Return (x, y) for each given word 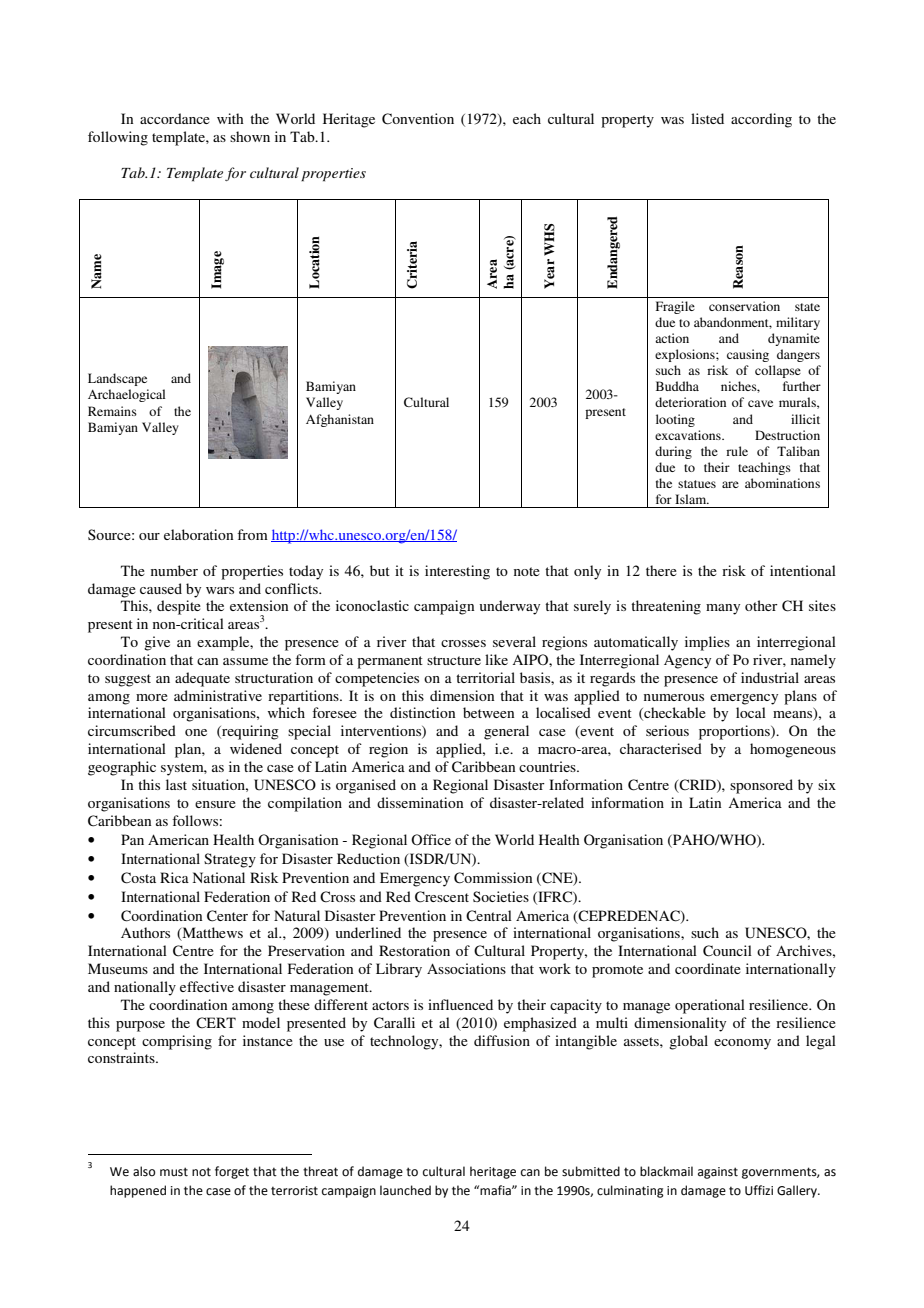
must (174, 1172)
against (718, 1173)
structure (454, 660)
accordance (175, 118)
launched (405, 1190)
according (761, 120)
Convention (418, 119)
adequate (202, 679)
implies (707, 643)
